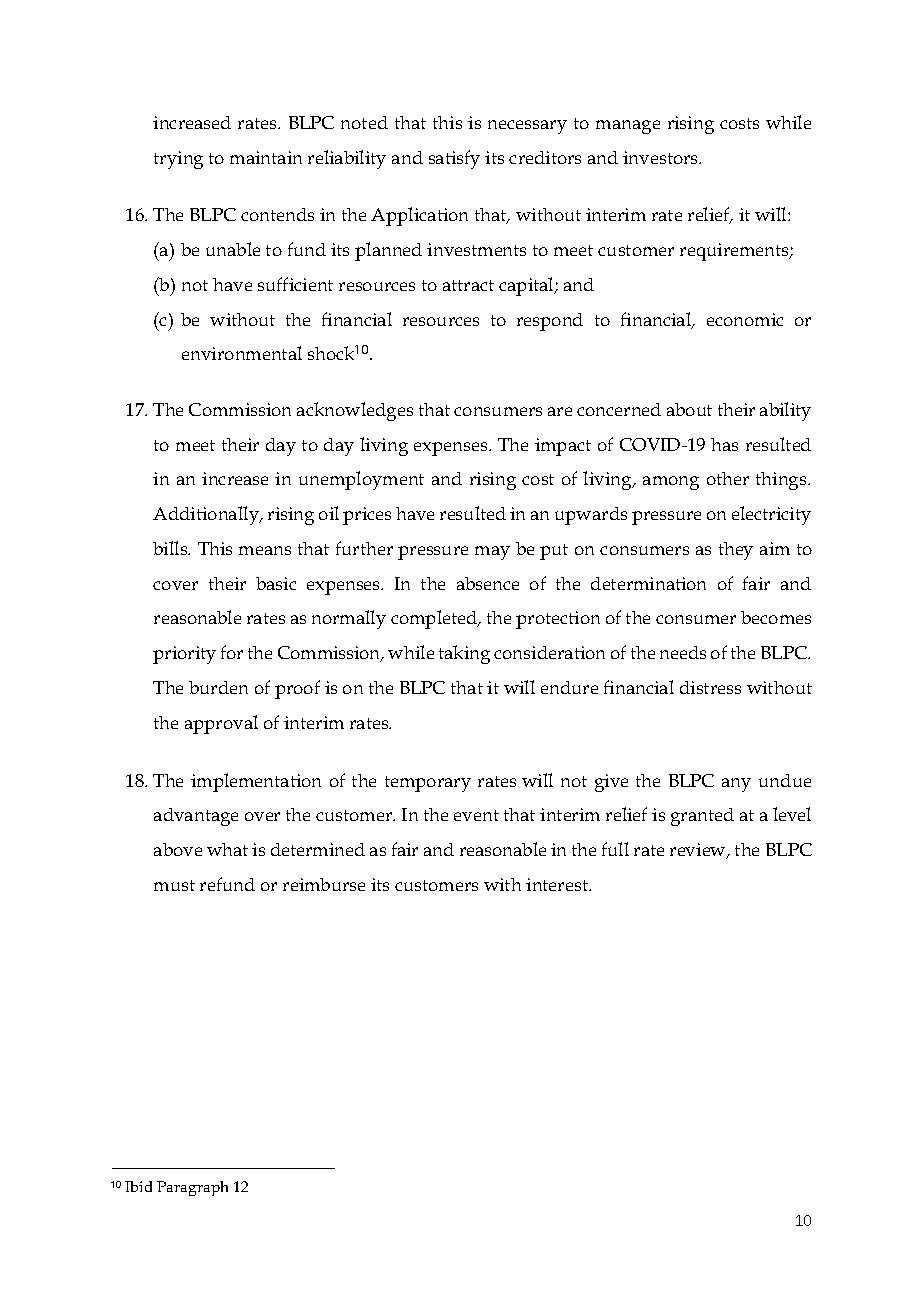  What do you see at coordinates (699, 851) in the screenshot?
I see `review` at bounding box center [699, 851].
